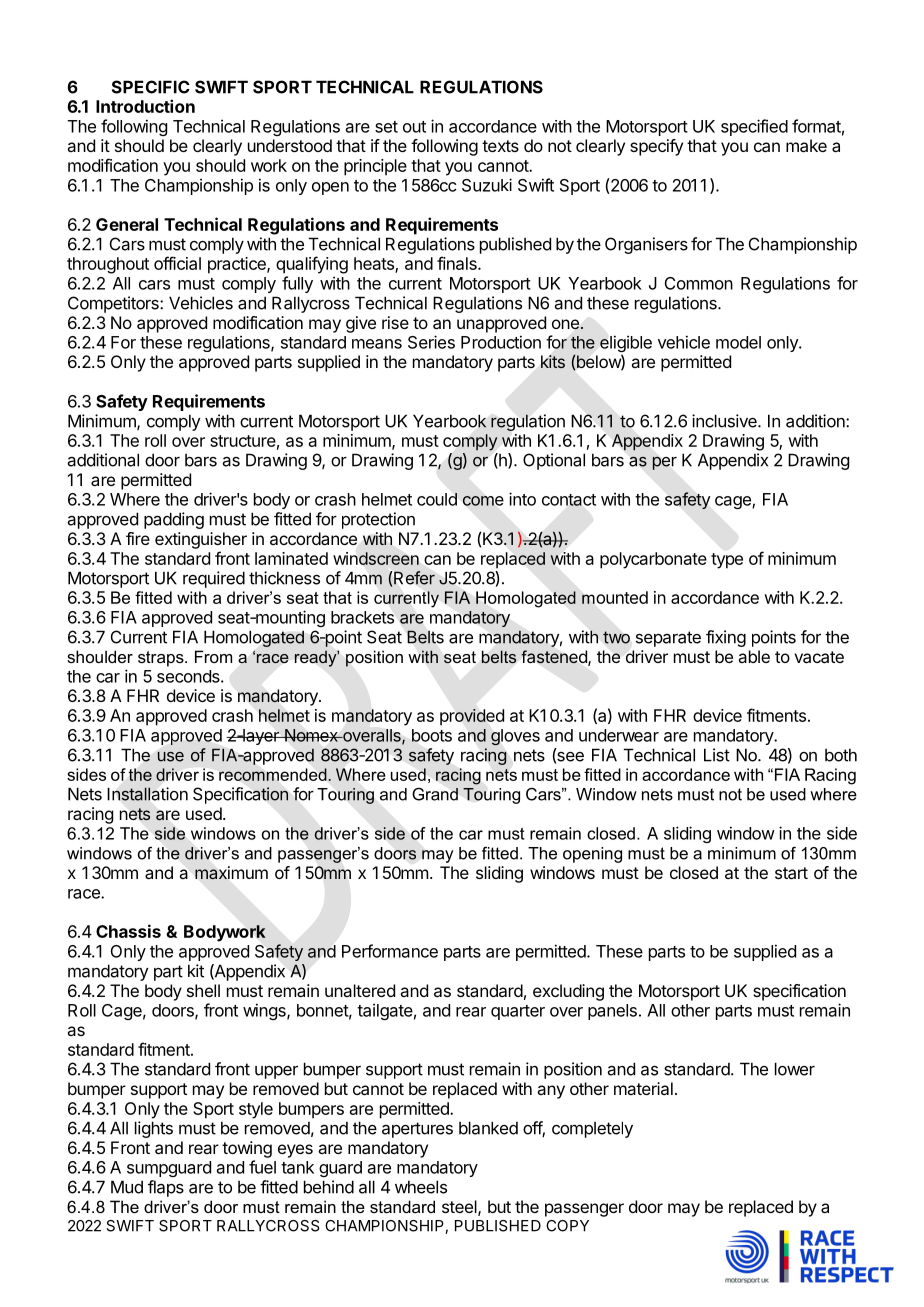 The width and height of the image is (924, 1307). What do you see at coordinates (166, 1188) in the image?
I see `flaps` at bounding box center [166, 1188].
